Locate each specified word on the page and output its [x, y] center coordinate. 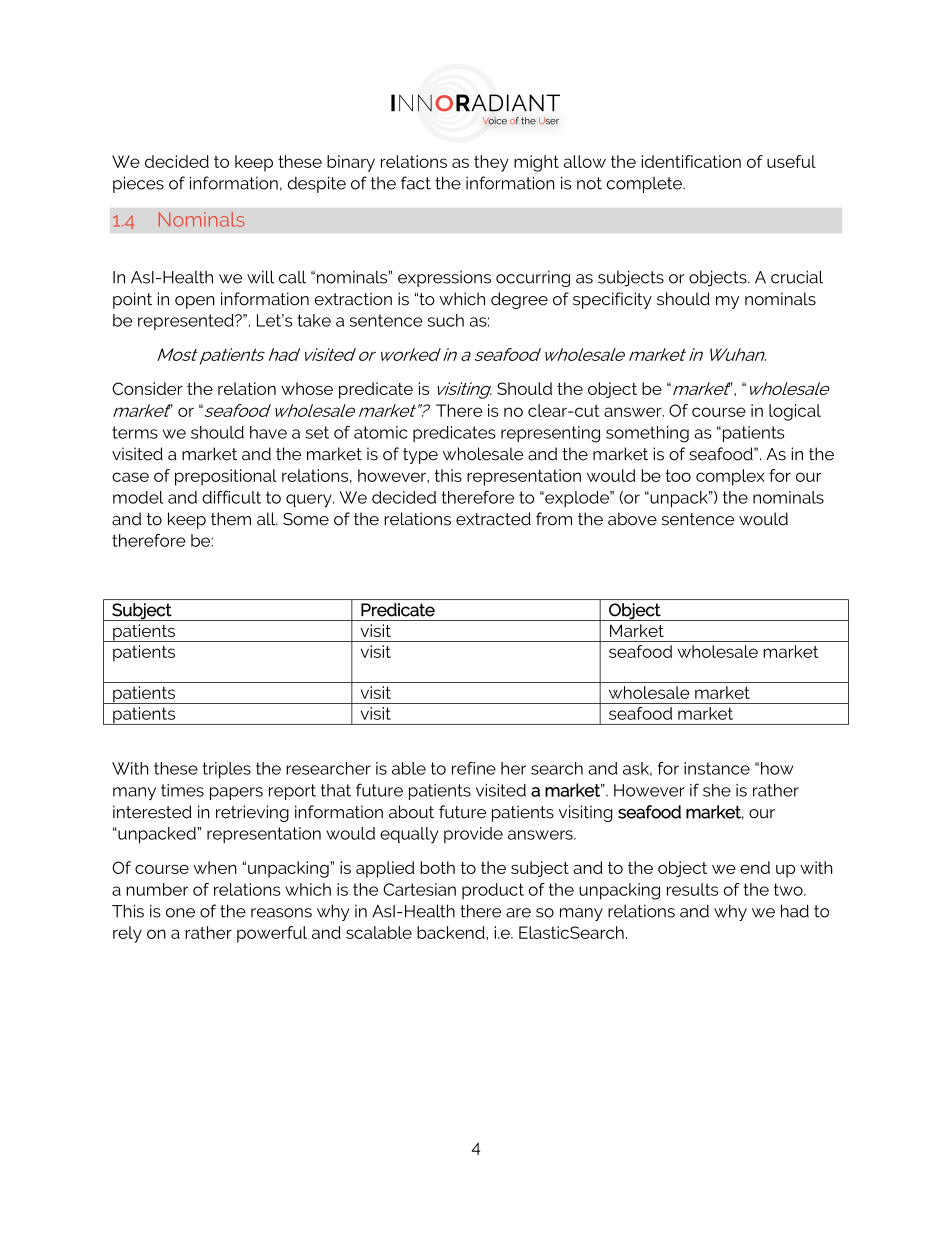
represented [187, 322]
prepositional [226, 477]
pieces [138, 184]
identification [691, 161]
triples [227, 770]
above [632, 519]
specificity [612, 300]
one [180, 913]
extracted [493, 519]
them [231, 519]
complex [730, 477]
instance [717, 768]
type [420, 456]
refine [474, 768]
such [446, 320]
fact [416, 183]
